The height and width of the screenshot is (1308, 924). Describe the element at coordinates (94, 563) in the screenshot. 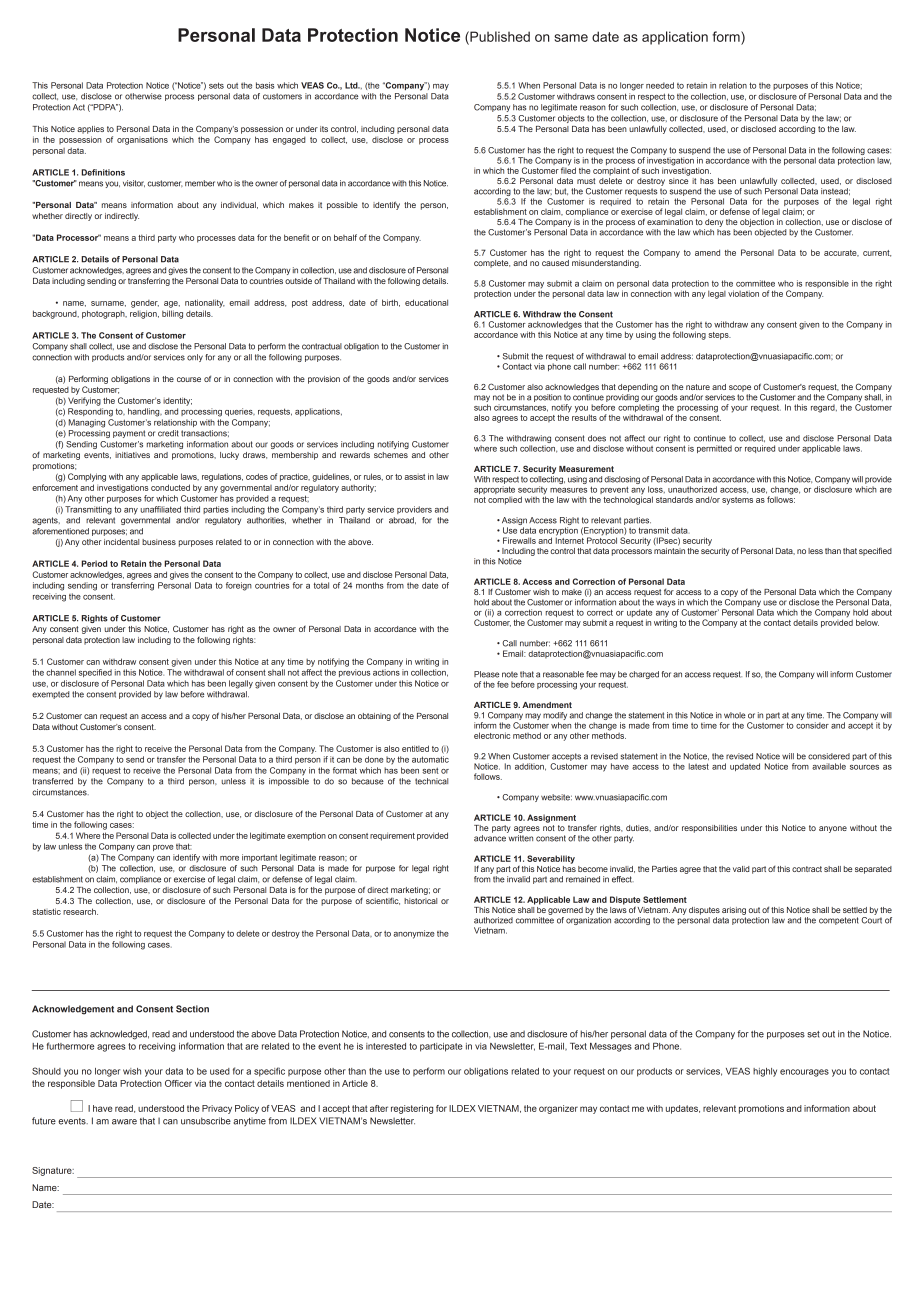

I see `Period` at that location.
